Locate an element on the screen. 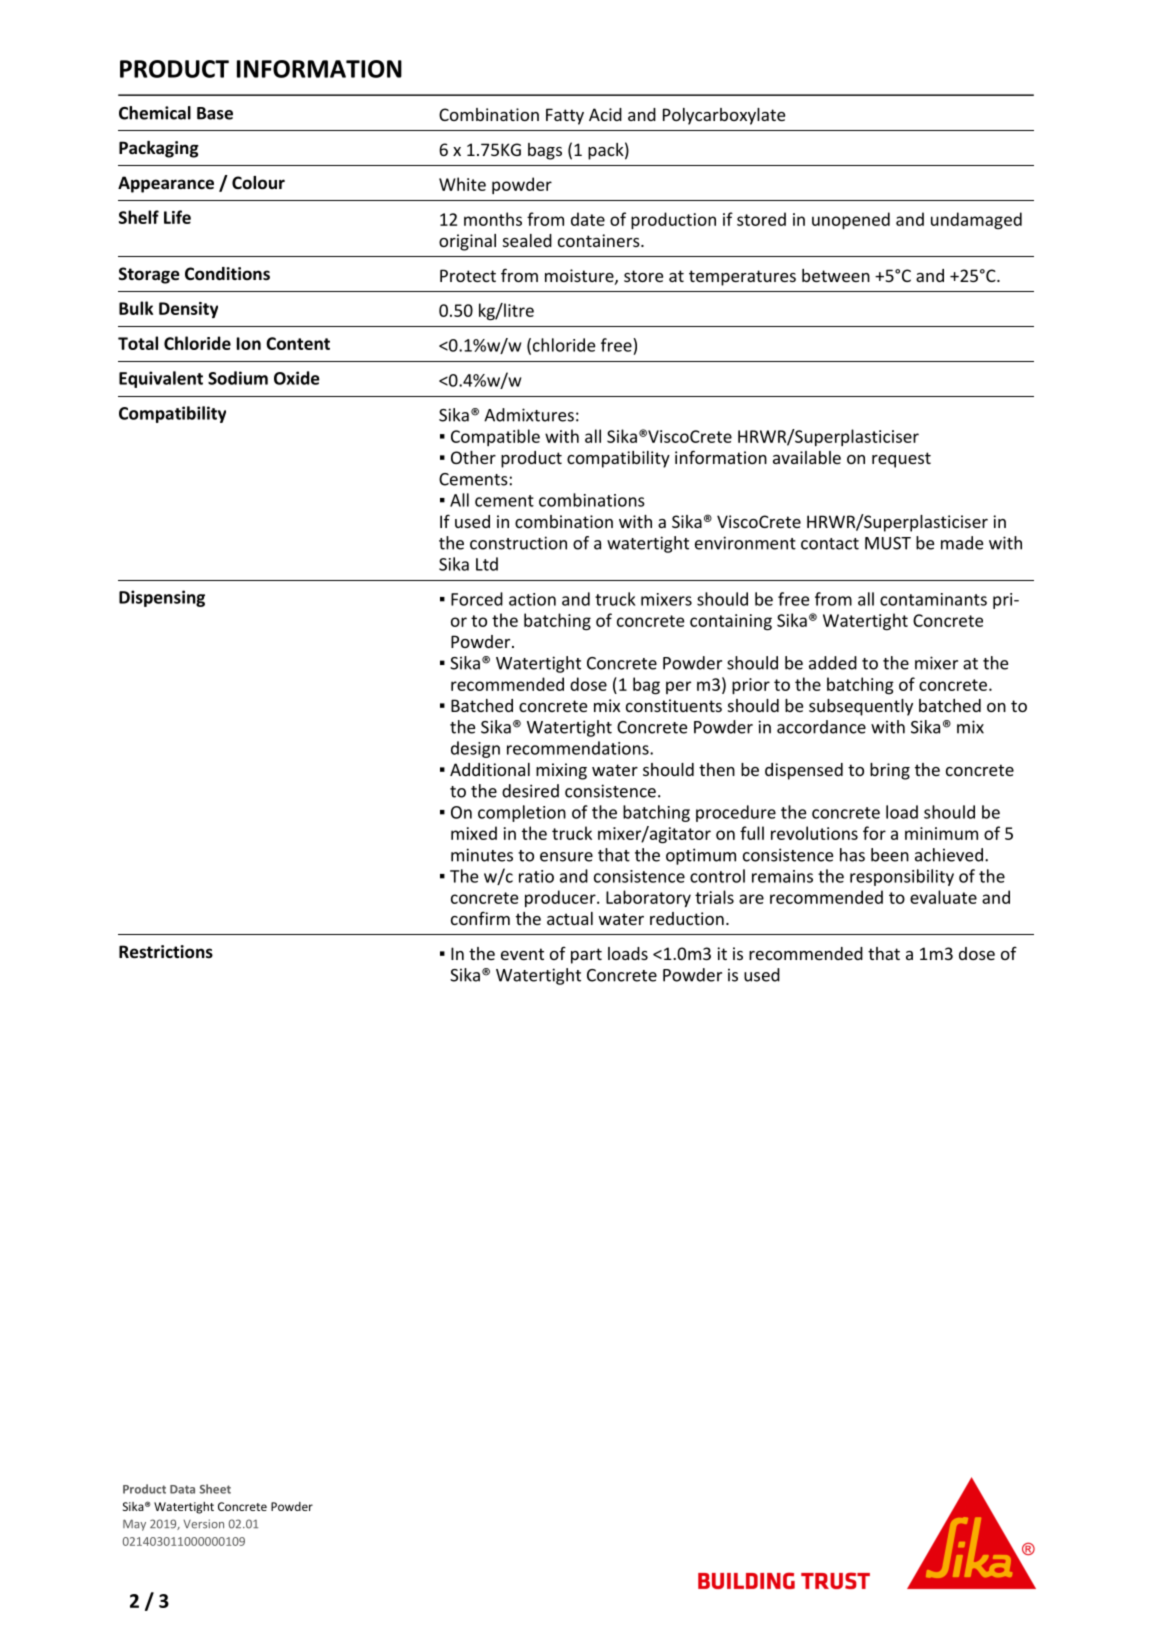 This screenshot has height=1631, width=1154. Sheet is located at coordinates (215, 1489).
